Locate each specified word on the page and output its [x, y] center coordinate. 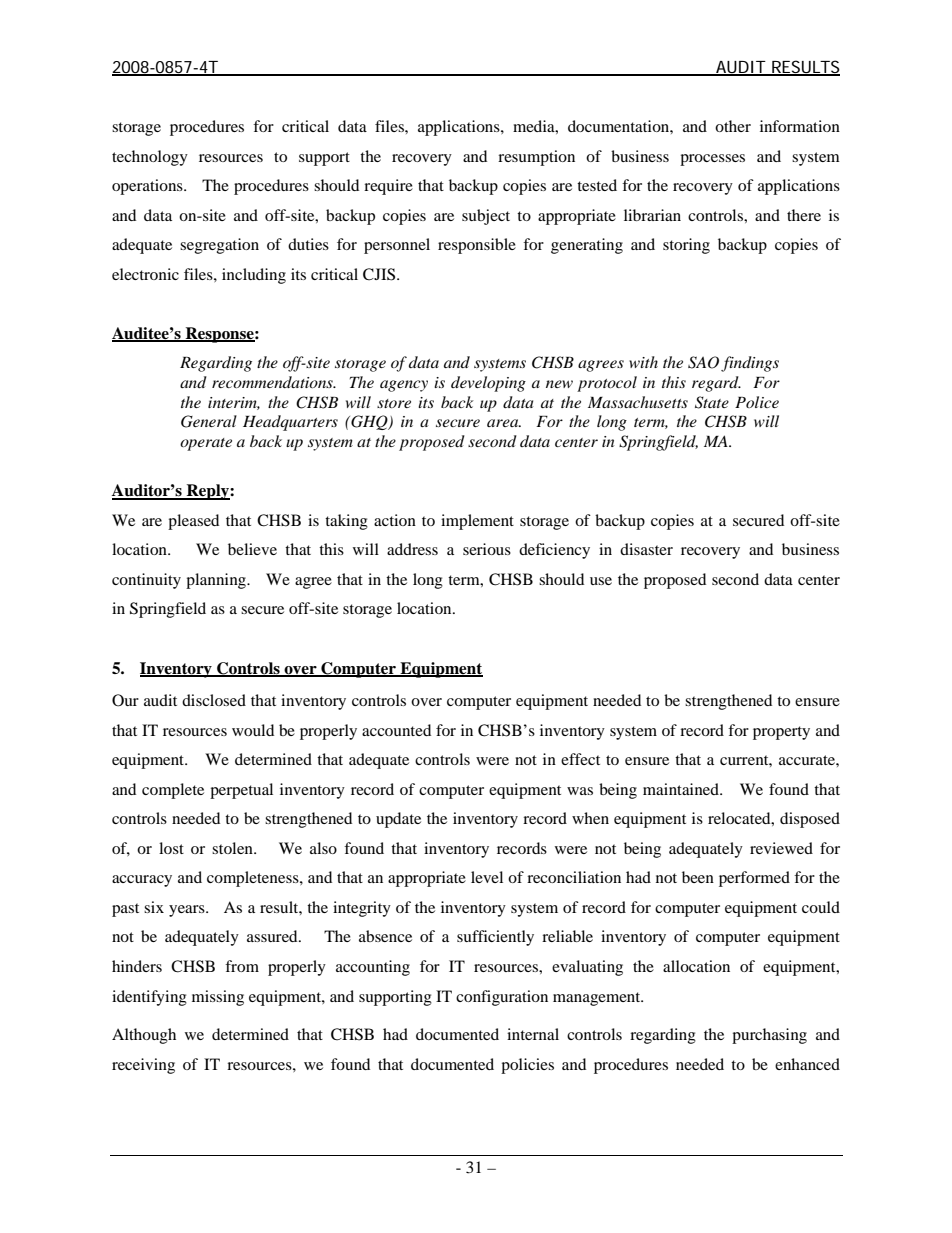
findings [750, 364]
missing [218, 998]
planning [217, 581]
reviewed [781, 848]
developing [488, 384]
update [398, 820]
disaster [646, 549]
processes [712, 160]
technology [150, 158]
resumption [536, 158]
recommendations [273, 382]
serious [487, 549]
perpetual [241, 791]
